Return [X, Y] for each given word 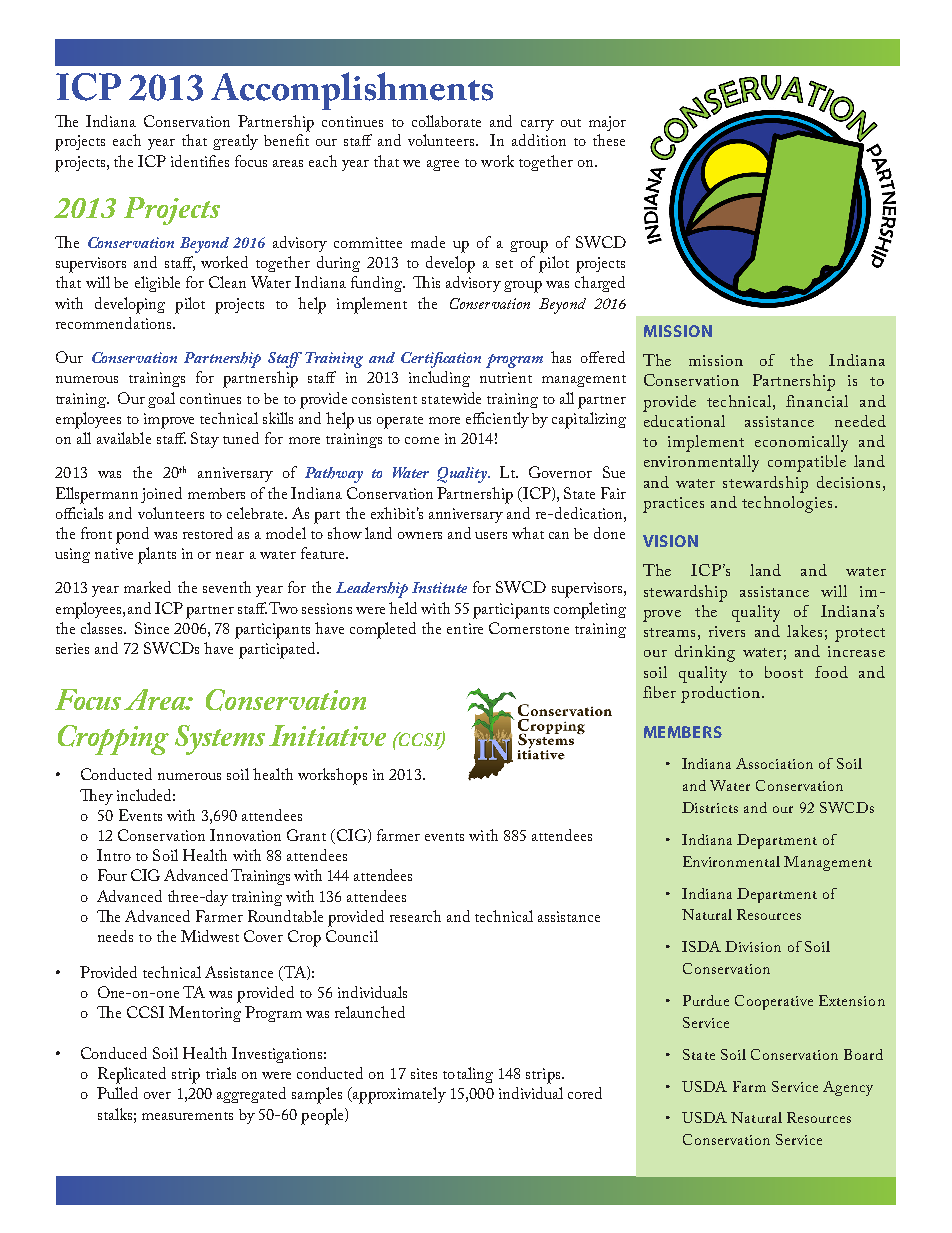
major [607, 123]
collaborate [446, 121]
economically [801, 443]
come [422, 440]
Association [774, 763]
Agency [848, 1088]
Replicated [132, 1075]
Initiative [327, 735]
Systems [220, 740]
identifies [200, 161]
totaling [468, 1075]
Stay [205, 440]
